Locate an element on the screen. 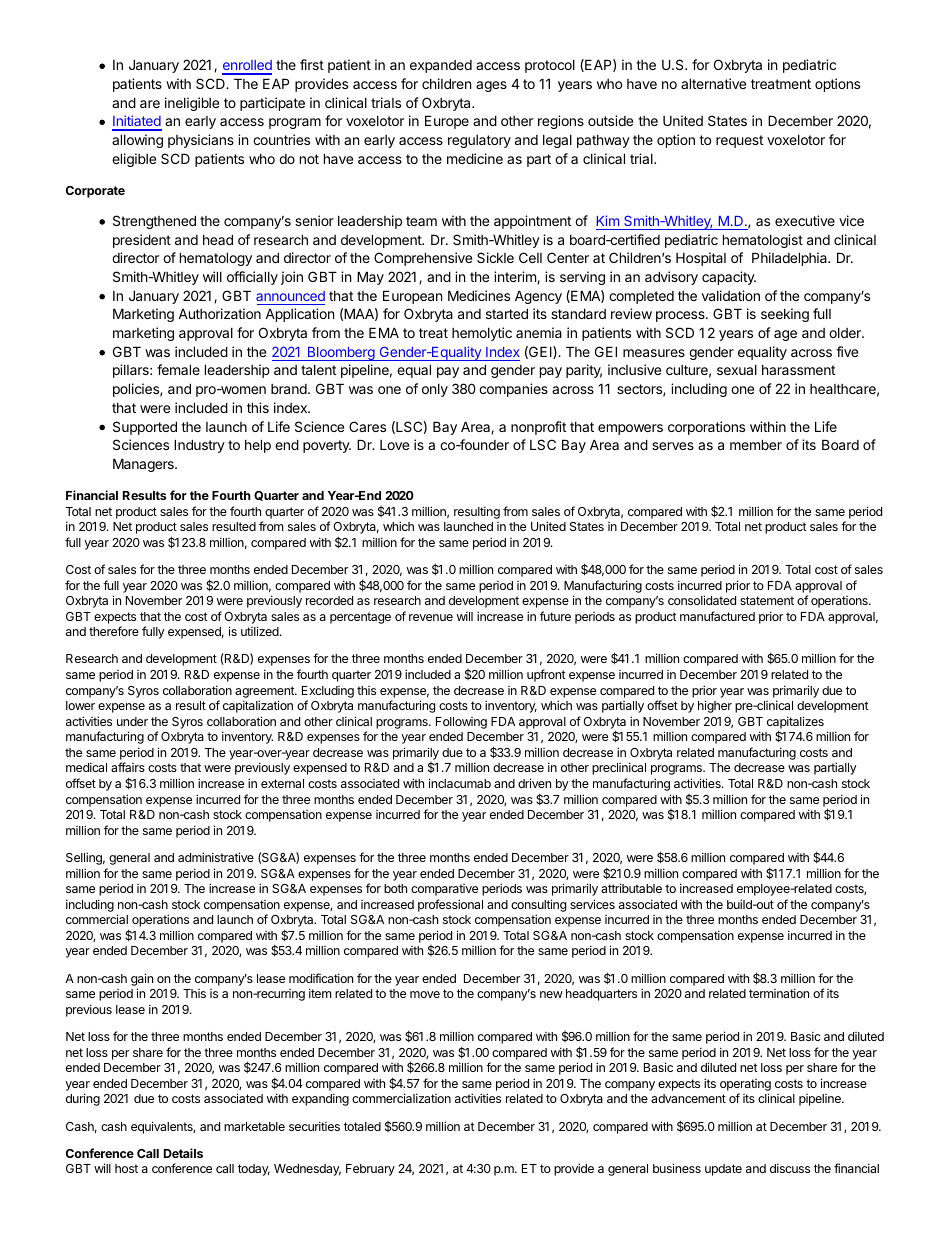  affairs is located at coordinates (128, 767).
